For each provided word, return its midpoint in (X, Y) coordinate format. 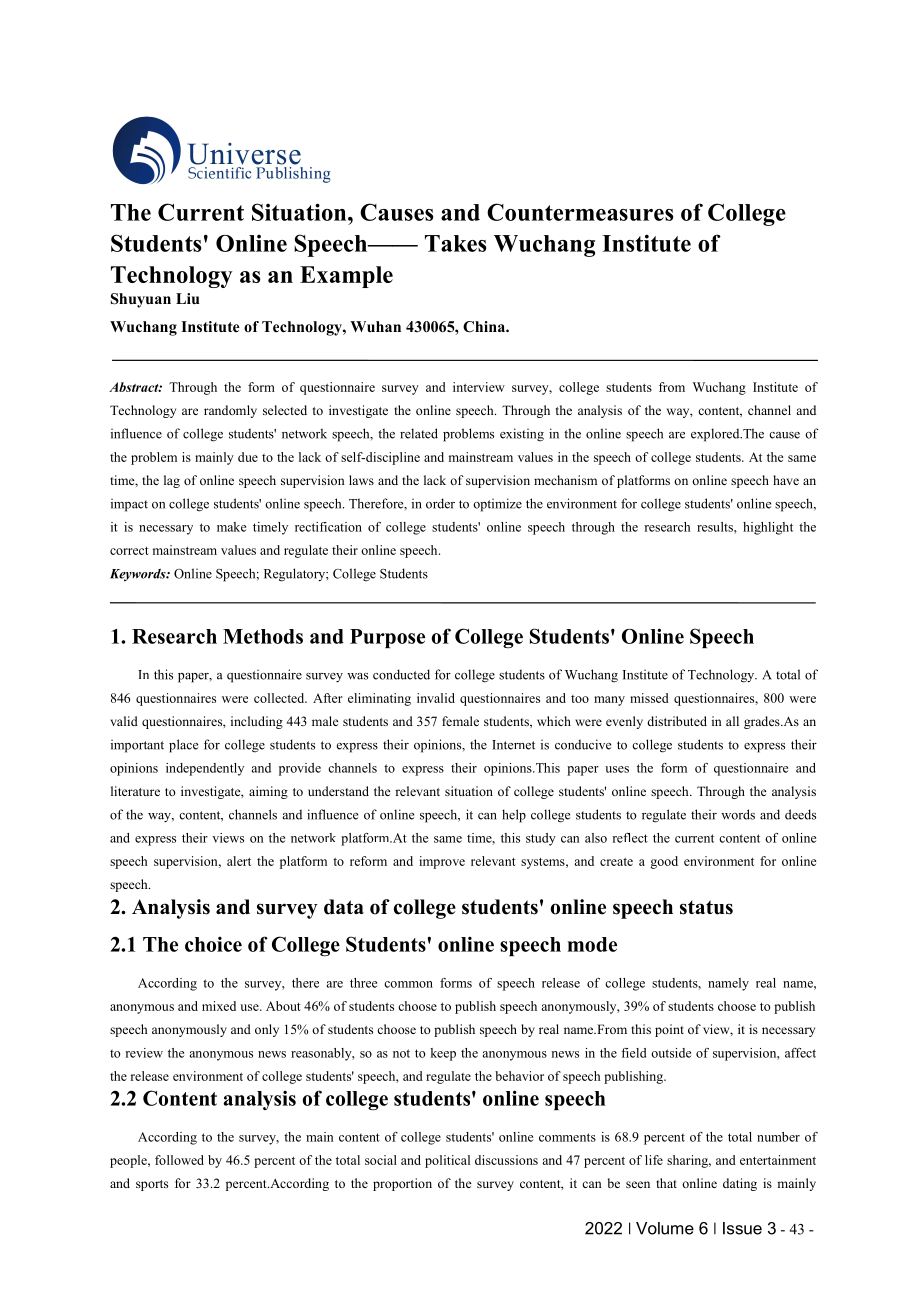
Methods (263, 636)
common (408, 984)
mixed (219, 1006)
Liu (187, 298)
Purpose (387, 638)
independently (205, 769)
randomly (230, 411)
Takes (456, 243)
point (669, 1030)
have (786, 480)
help (514, 816)
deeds (800, 814)
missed (649, 698)
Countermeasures (580, 212)
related (419, 433)
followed (179, 1160)
